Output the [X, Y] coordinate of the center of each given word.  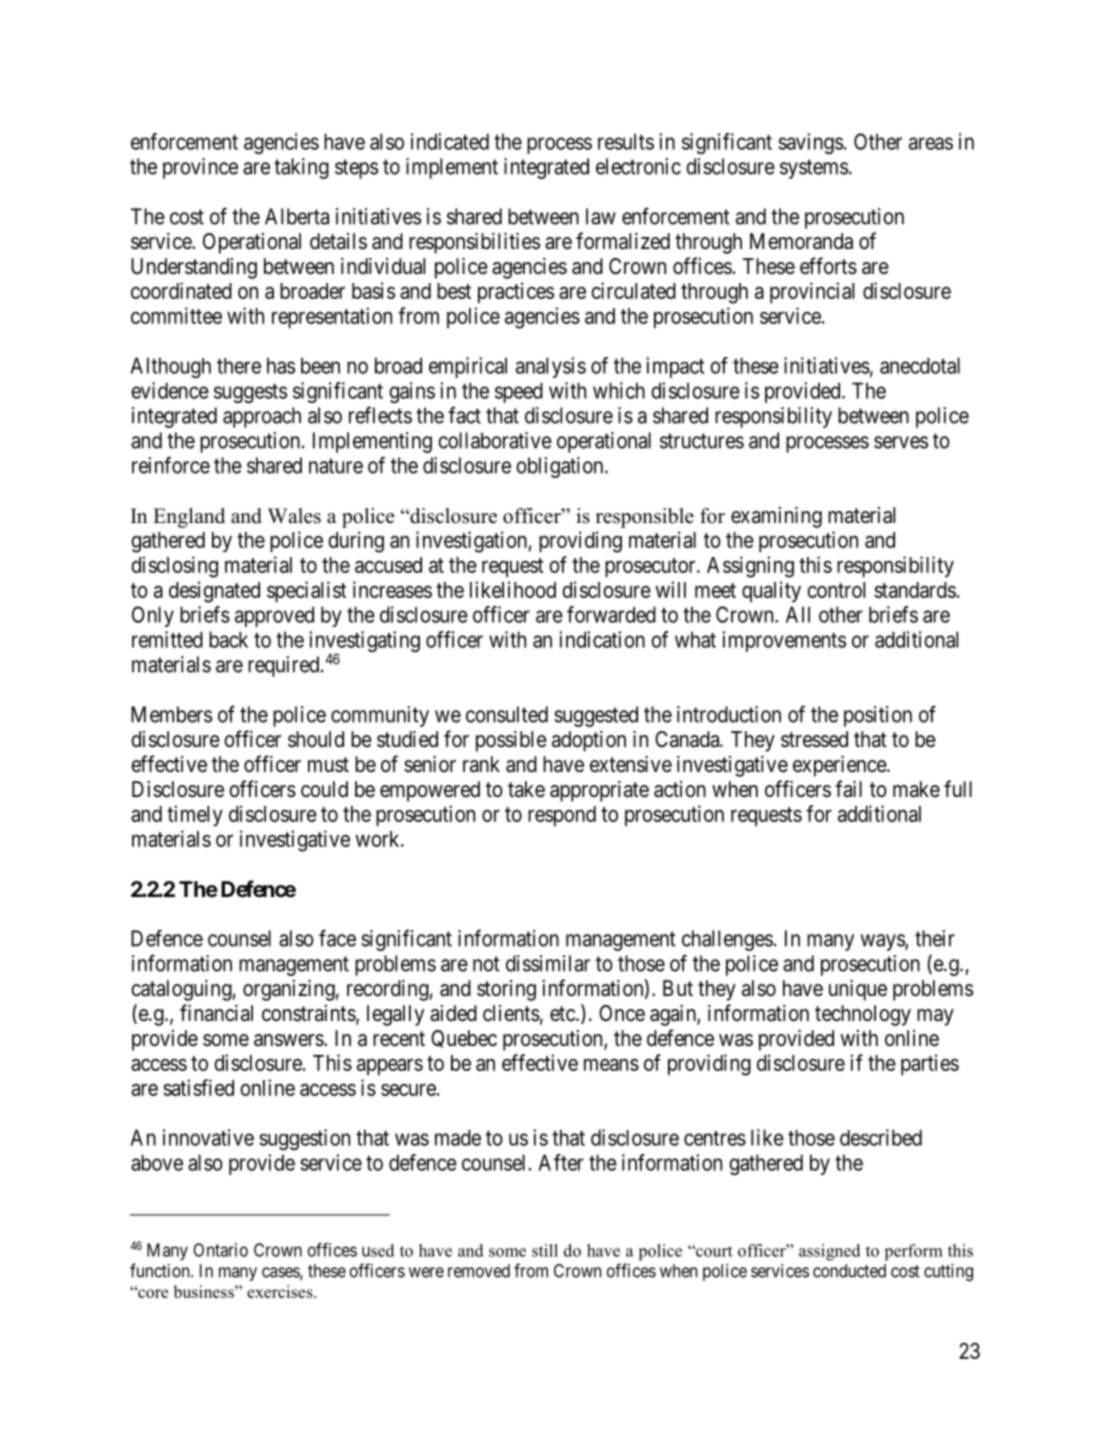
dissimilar [548, 963]
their [935, 938]
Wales [294, 516]
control [836, 590]
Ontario [220, 1250]
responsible [645, 518]
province [200, 168]
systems [814, 169]
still [545, 1250]
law [601, 216]
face [337, 938]
